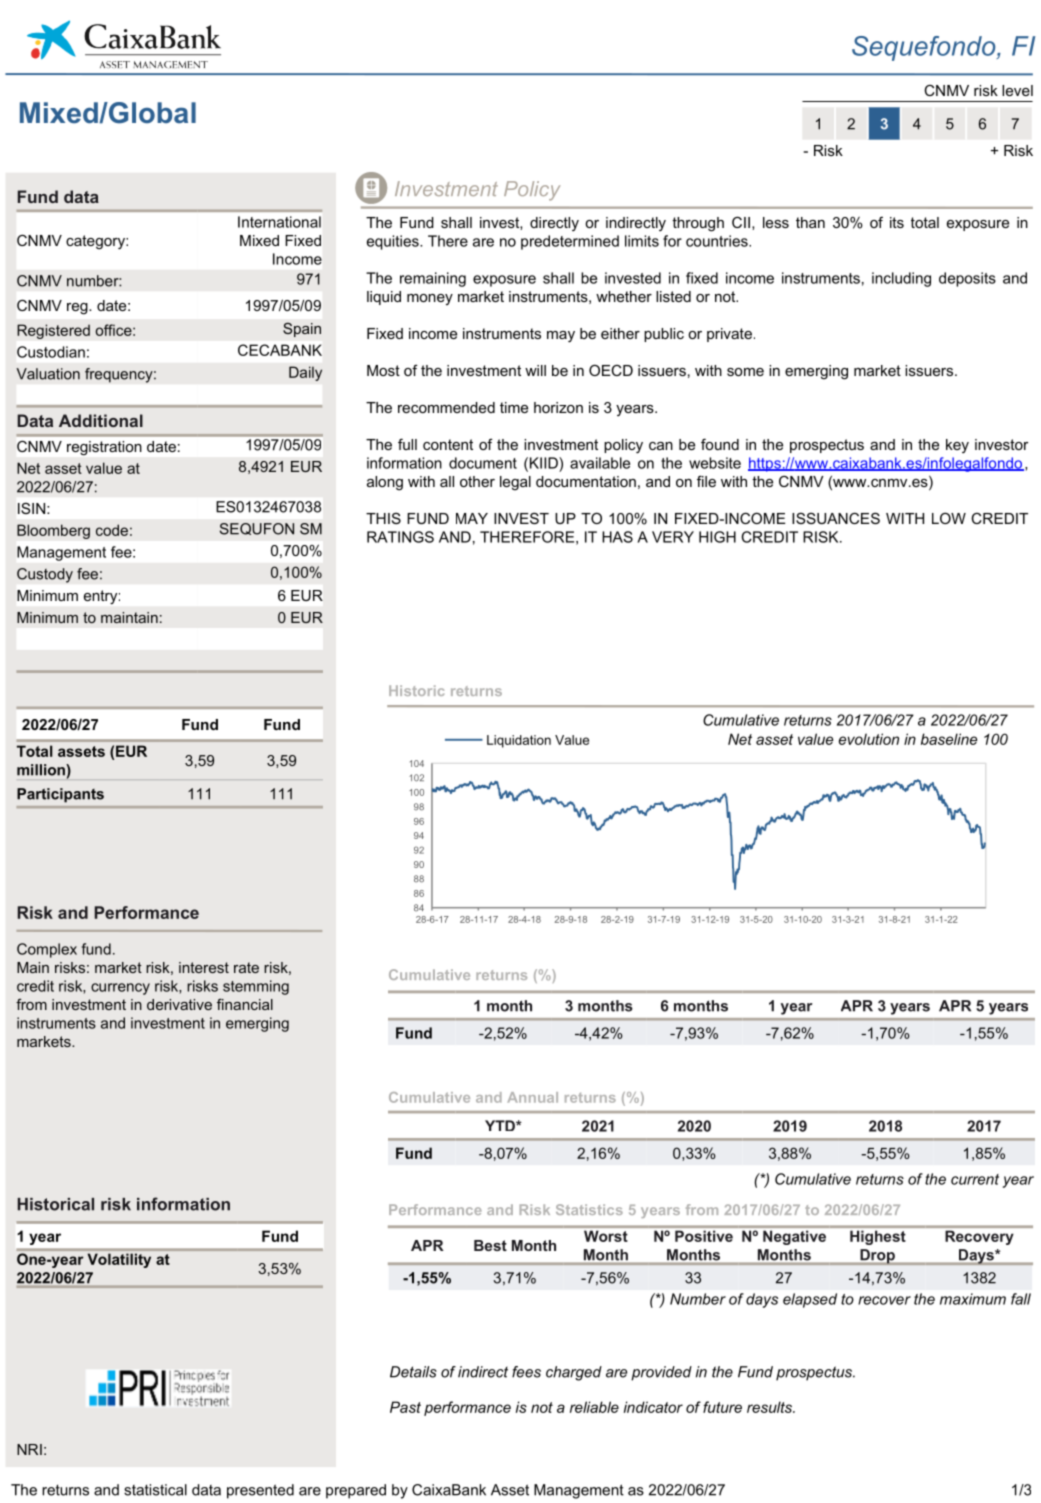  What do you see at coordinates (155, 1490) in the screenshot?
I see `statistical` at bounding box center [155, 1490].
